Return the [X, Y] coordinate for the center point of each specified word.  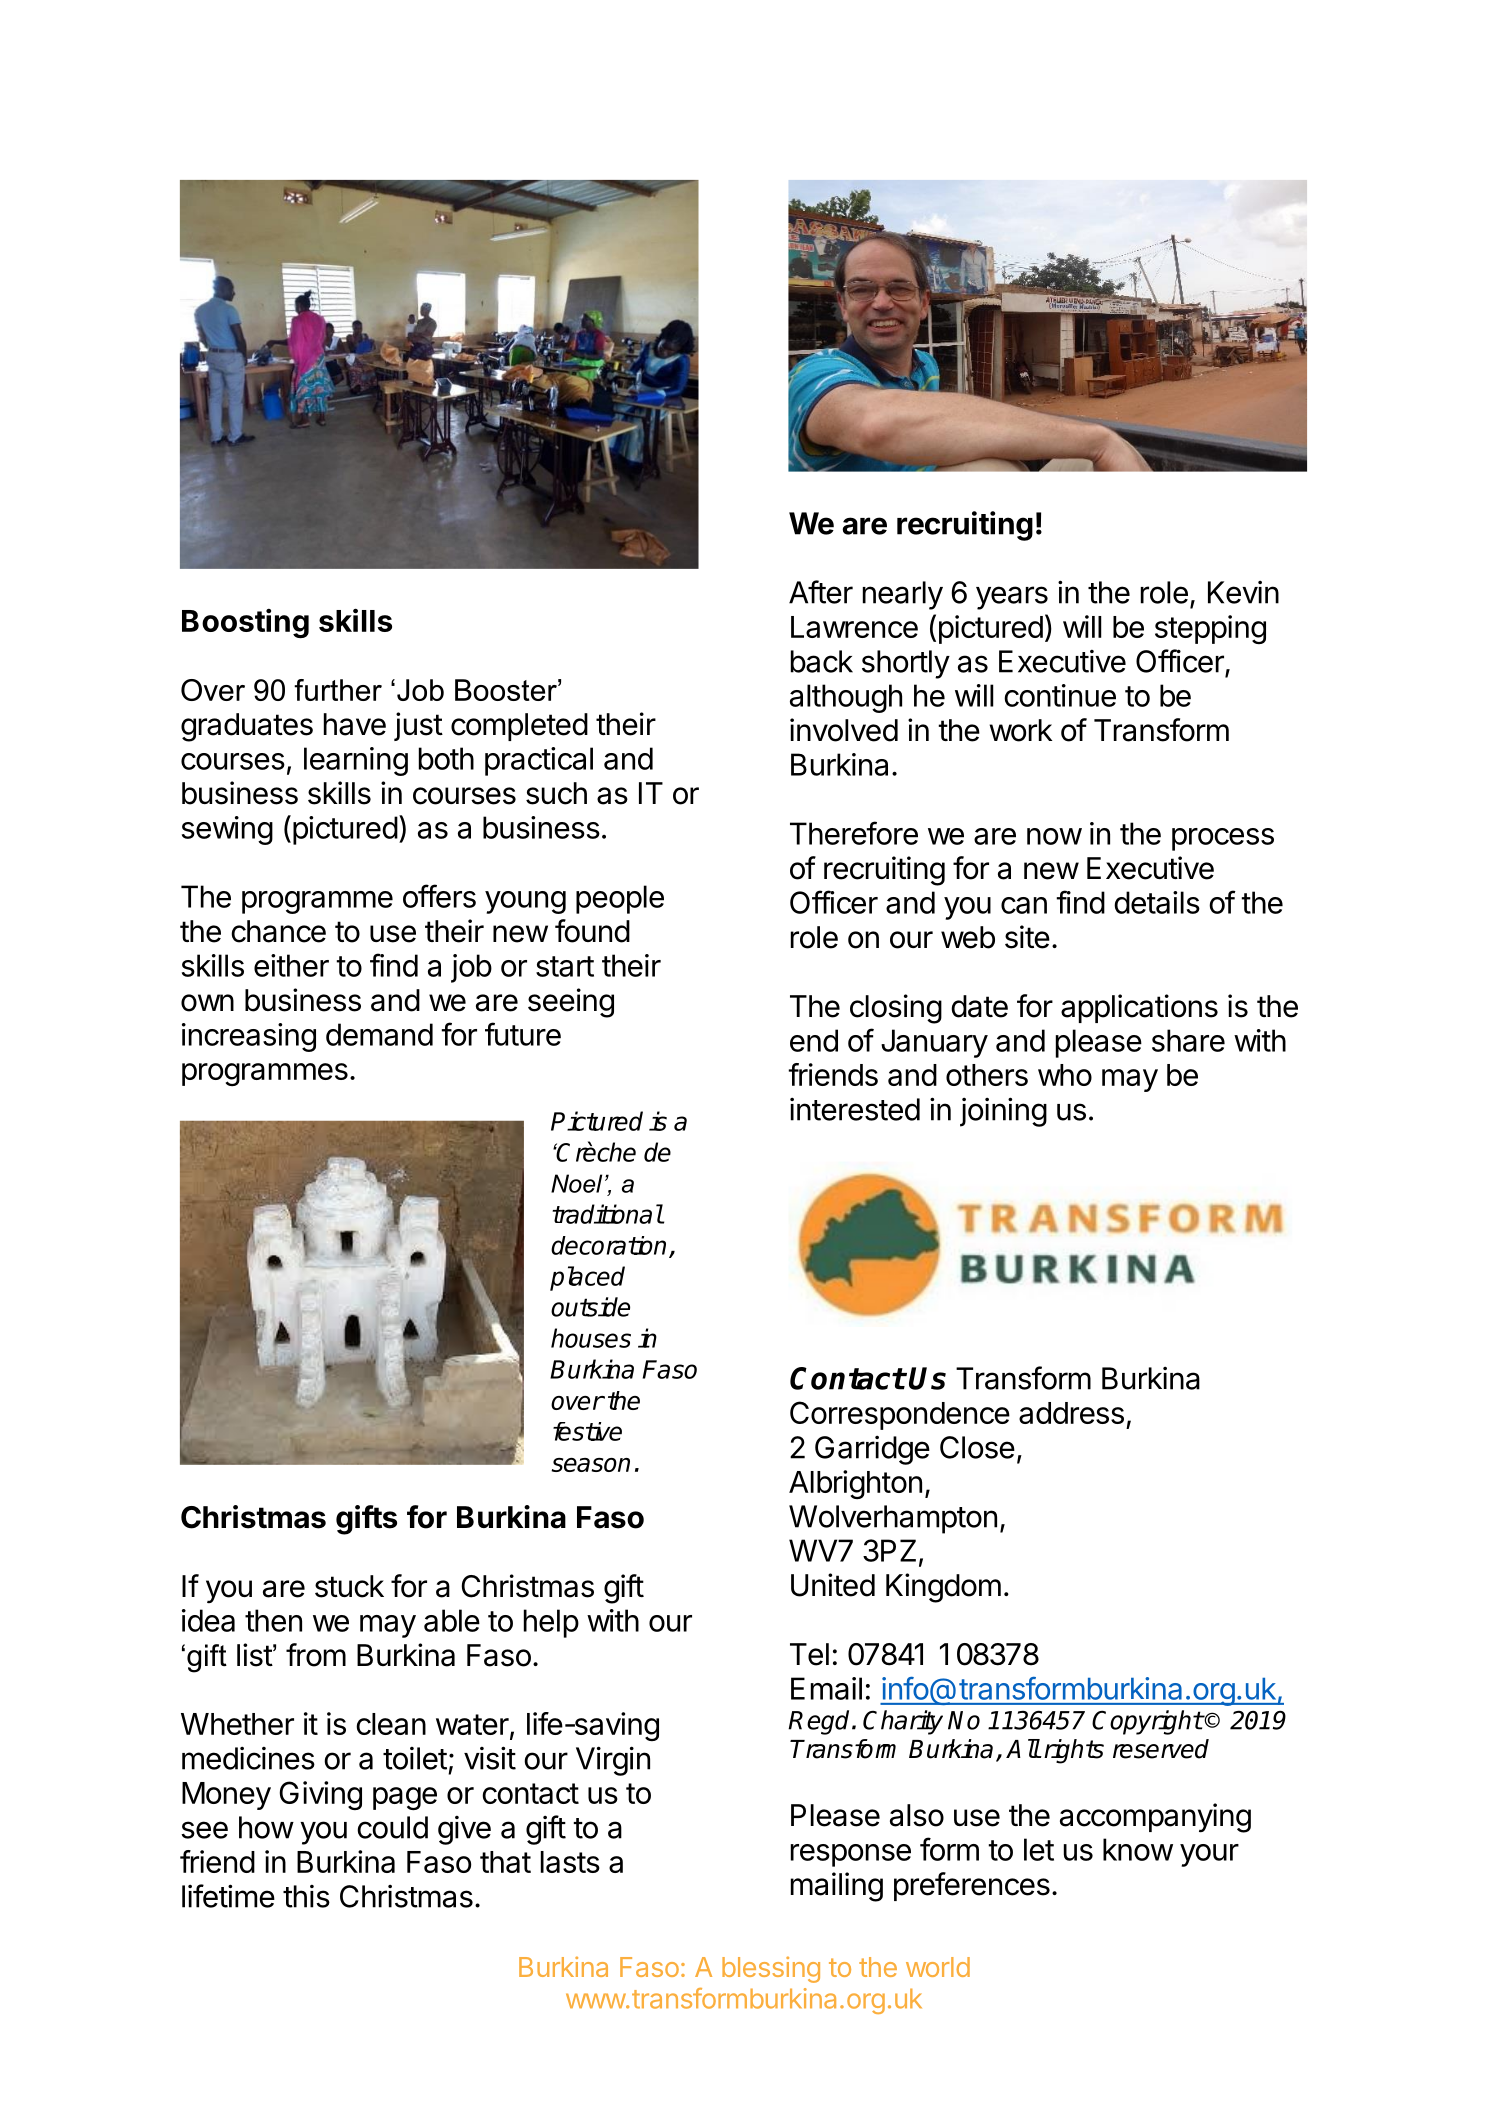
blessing [771, 1969]
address [1071, 1413]
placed [587, 1278]
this [306, 1896]
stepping [1210, 629]
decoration [608, 1245]
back [822, 661]
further [338, 690]
